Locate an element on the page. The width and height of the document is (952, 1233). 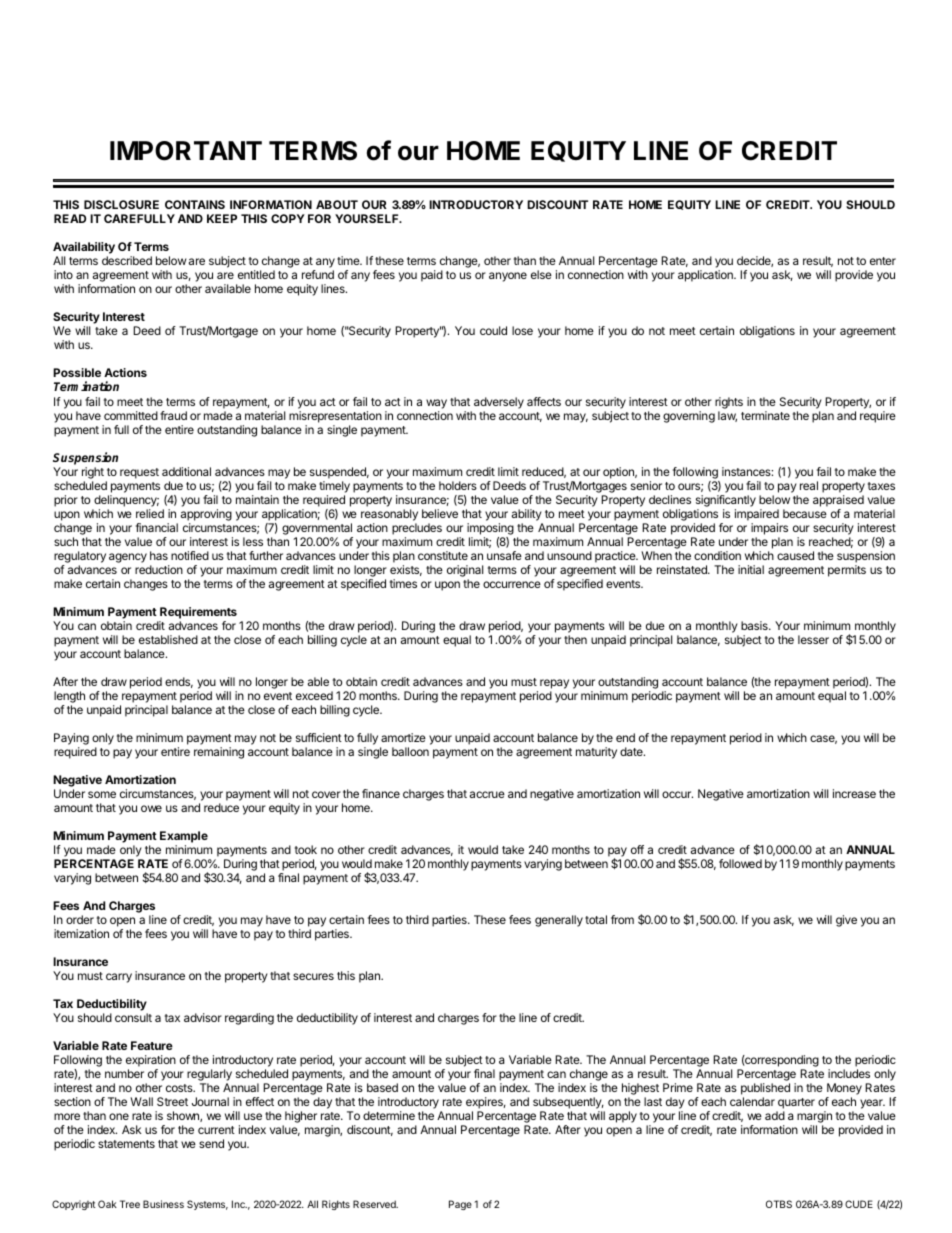
enter is located at coordinates (883, 261).
